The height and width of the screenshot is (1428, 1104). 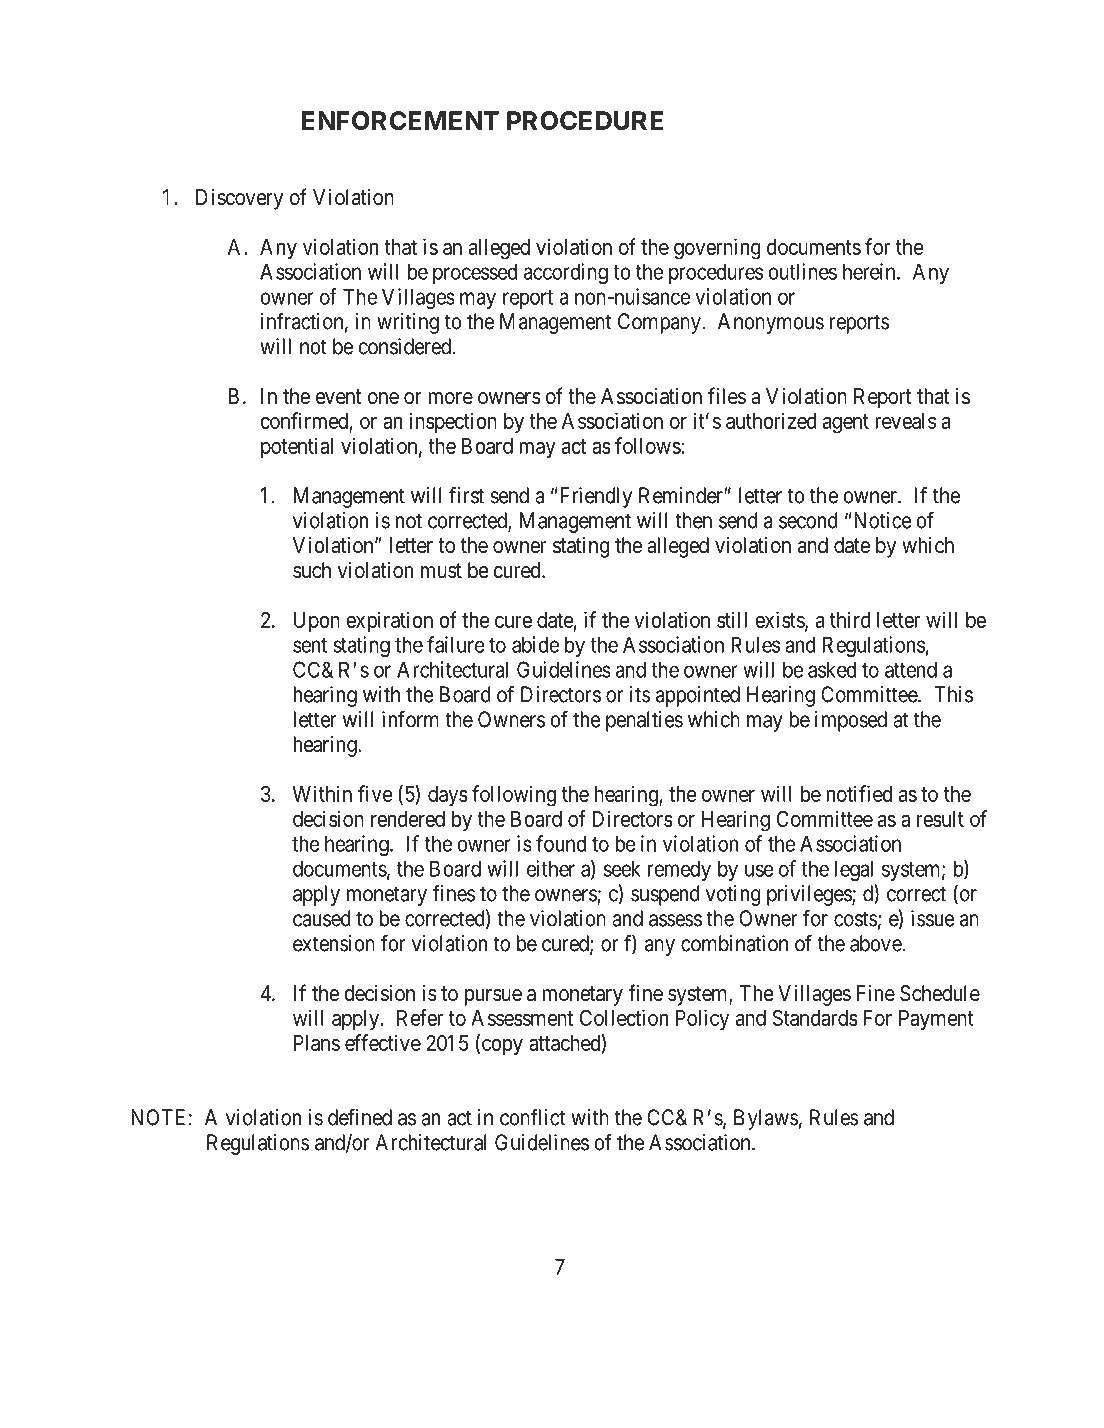 What do you see at coordinates (566, 273) in the screenshot?
I see `according` at bounding box center [566, 273].
